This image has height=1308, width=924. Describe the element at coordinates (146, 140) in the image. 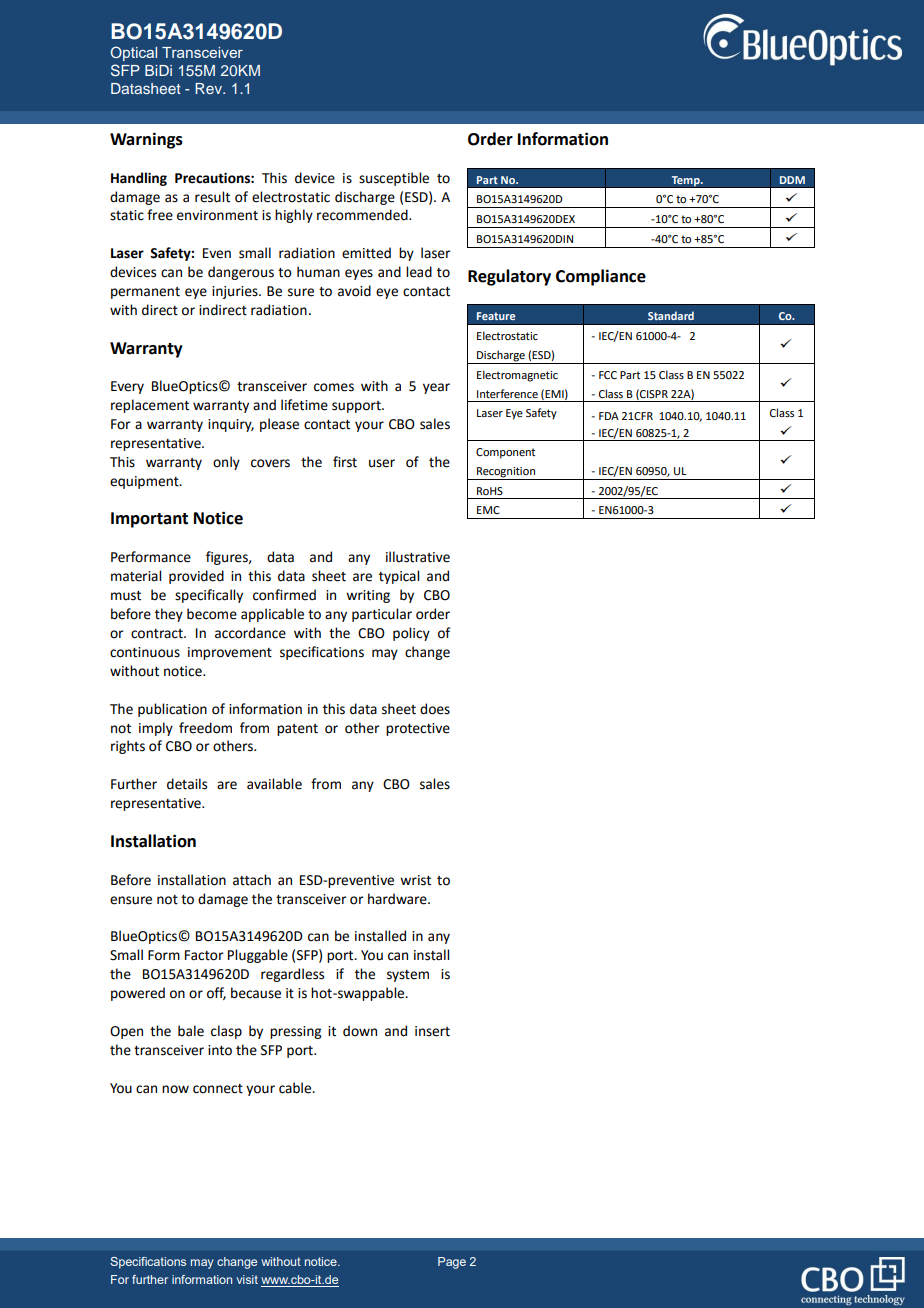

I see `Warnings` at that location.
